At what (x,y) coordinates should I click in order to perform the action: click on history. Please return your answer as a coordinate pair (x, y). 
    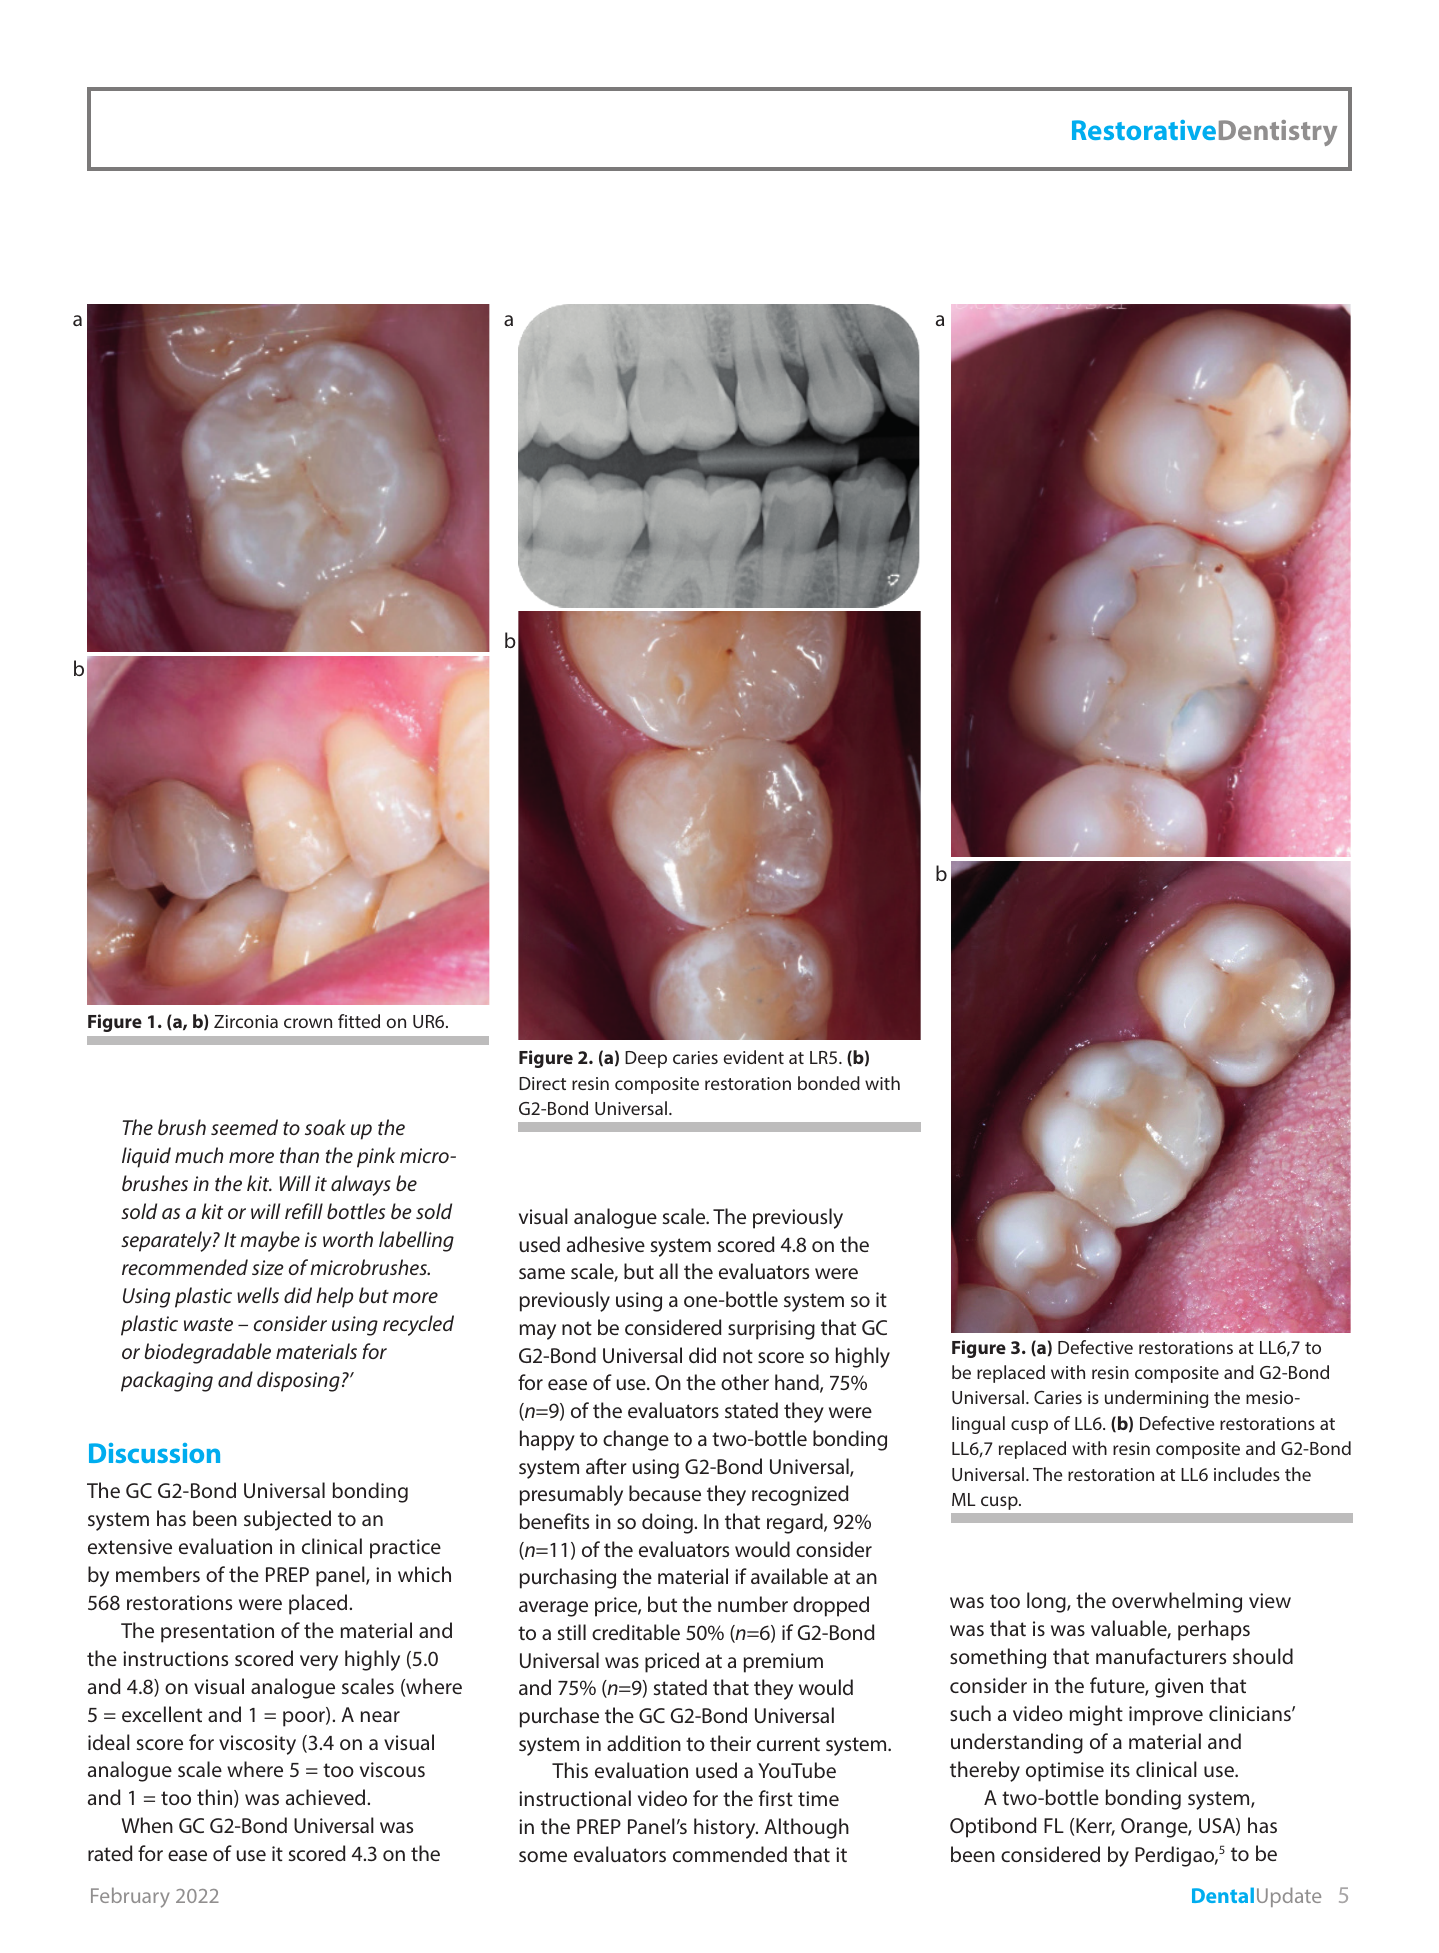
    Looking at the image, I should click on (726, 1828).
